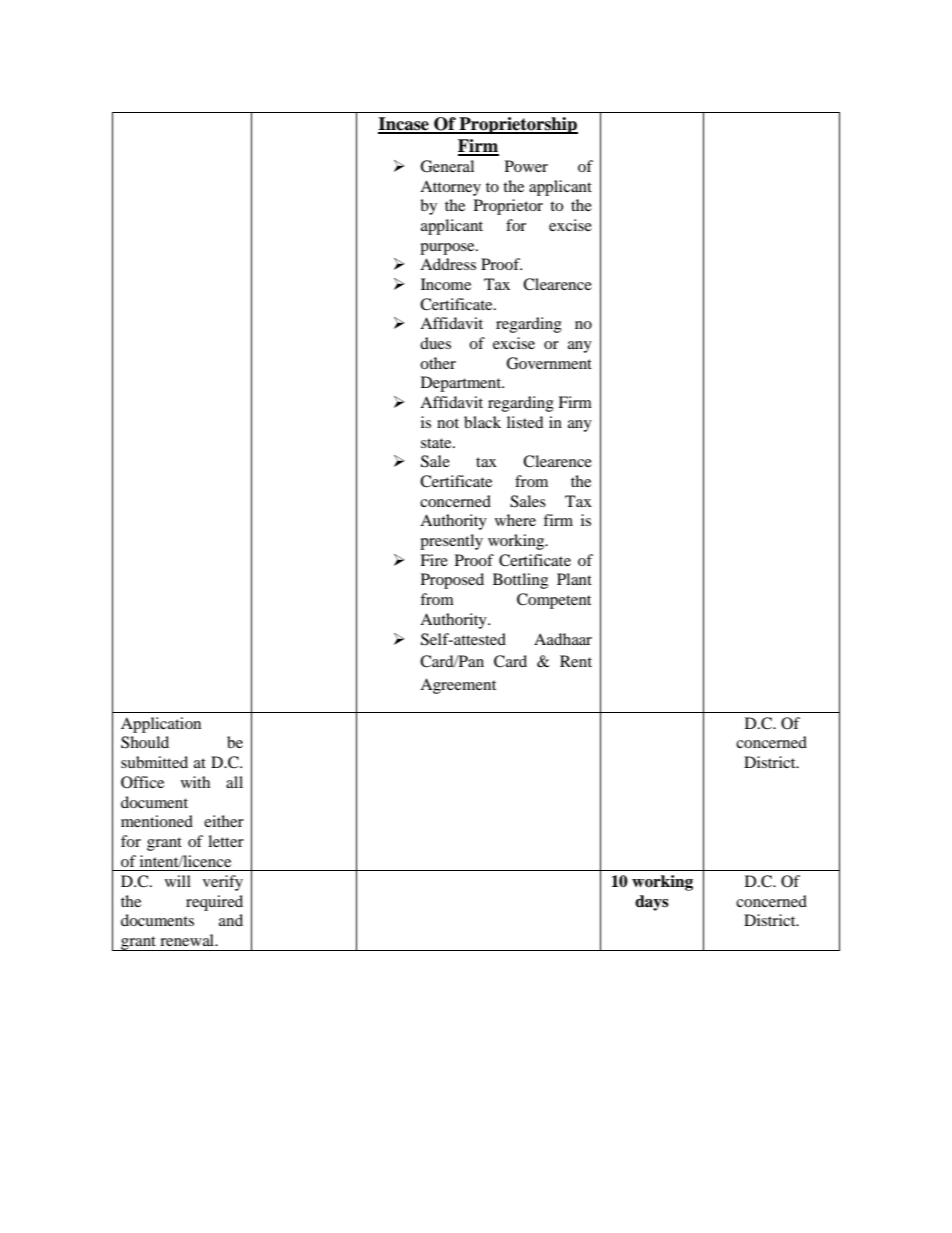 This screenshot has width=952, height=1233. What do you see at coordinates (549, 363) in the screenshot?
I see `Government` at bounding box center [549, 363].
